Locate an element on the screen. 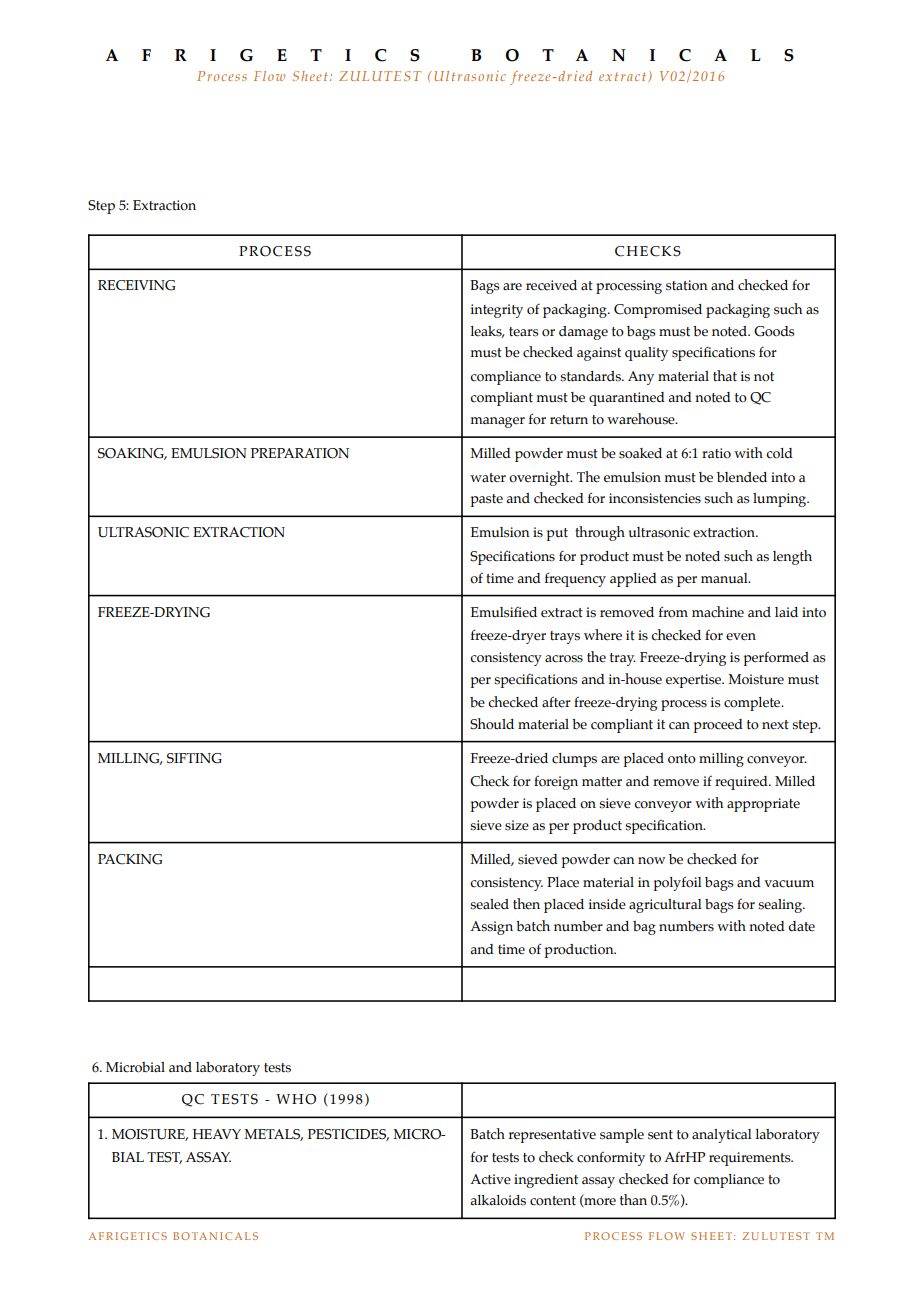 This screenshot has height=1308, width=924. RECEIVING is located at coordinates (136, 285).
